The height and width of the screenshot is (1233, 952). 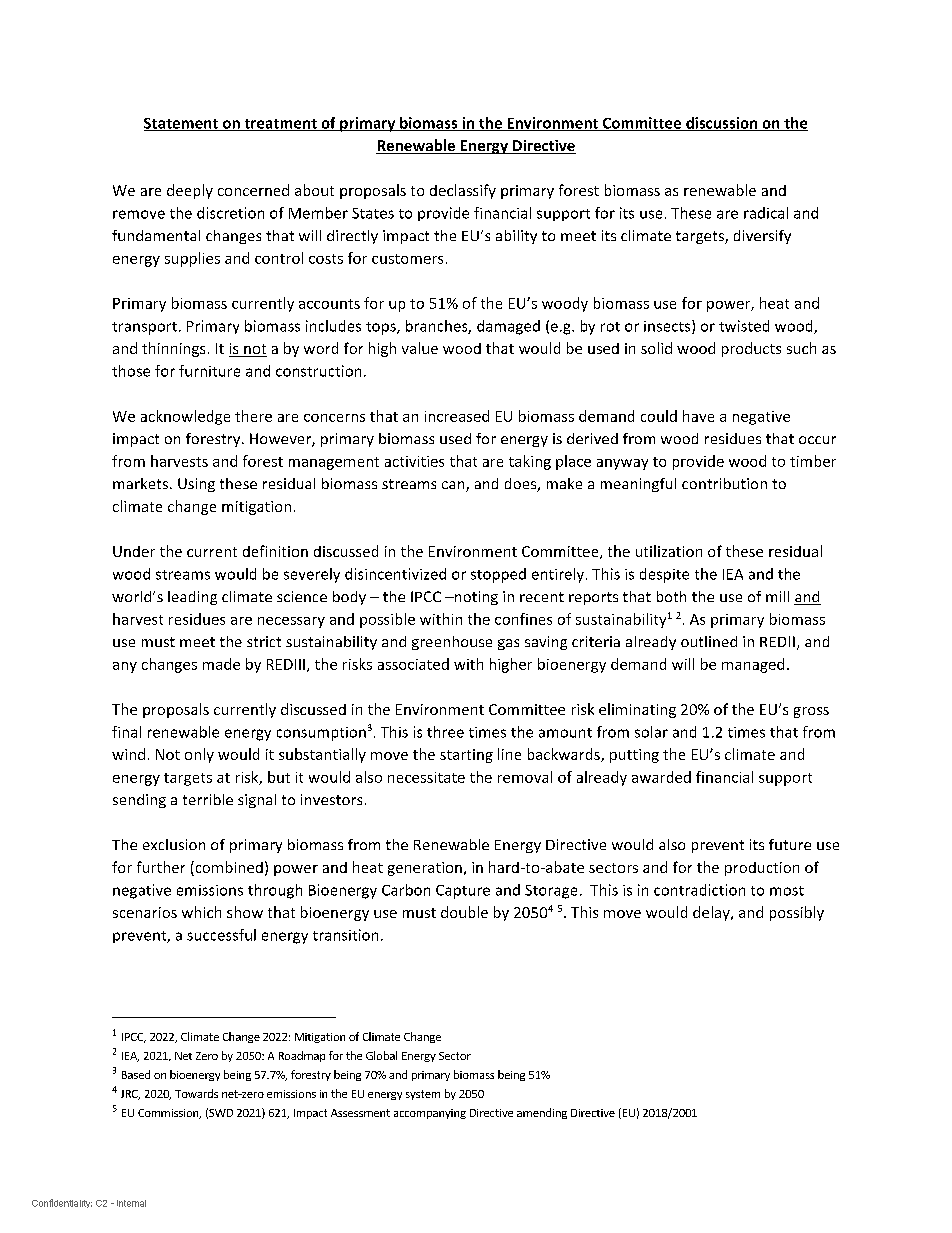 What do you see at coordinates (722, 124) in the screenshot?
I see `discussion` at bounding box center [722, 124].
